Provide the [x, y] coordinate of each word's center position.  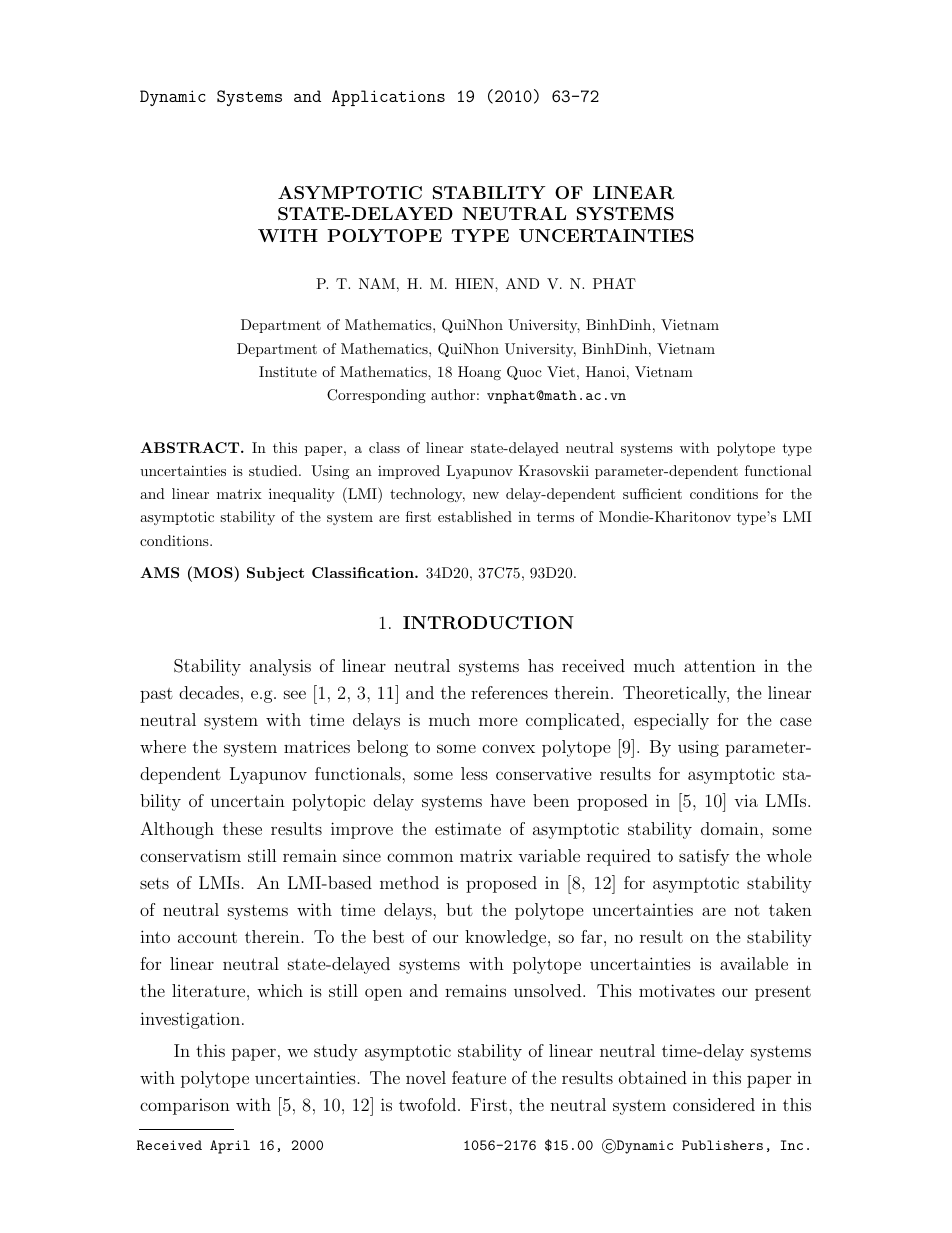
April [230, 1147]
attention [720, 665]
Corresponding [376, 396]
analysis [280, 667]
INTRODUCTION [488, 623]
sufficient [652, 493]
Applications [388, 98]
